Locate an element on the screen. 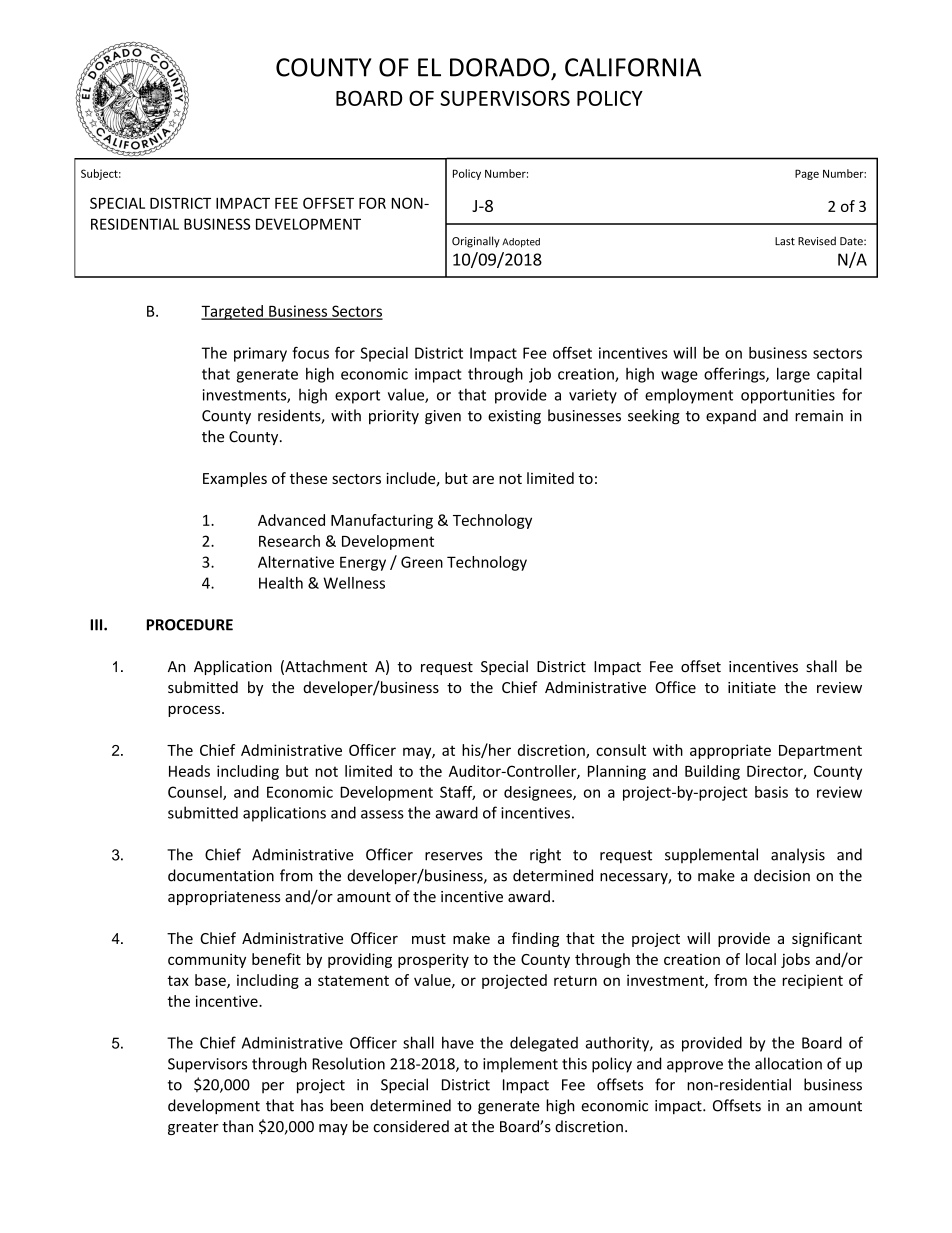 Image resolution: width=952 pixels, height=1233 pixels. Targeted is located at coordinates (233, 312).
